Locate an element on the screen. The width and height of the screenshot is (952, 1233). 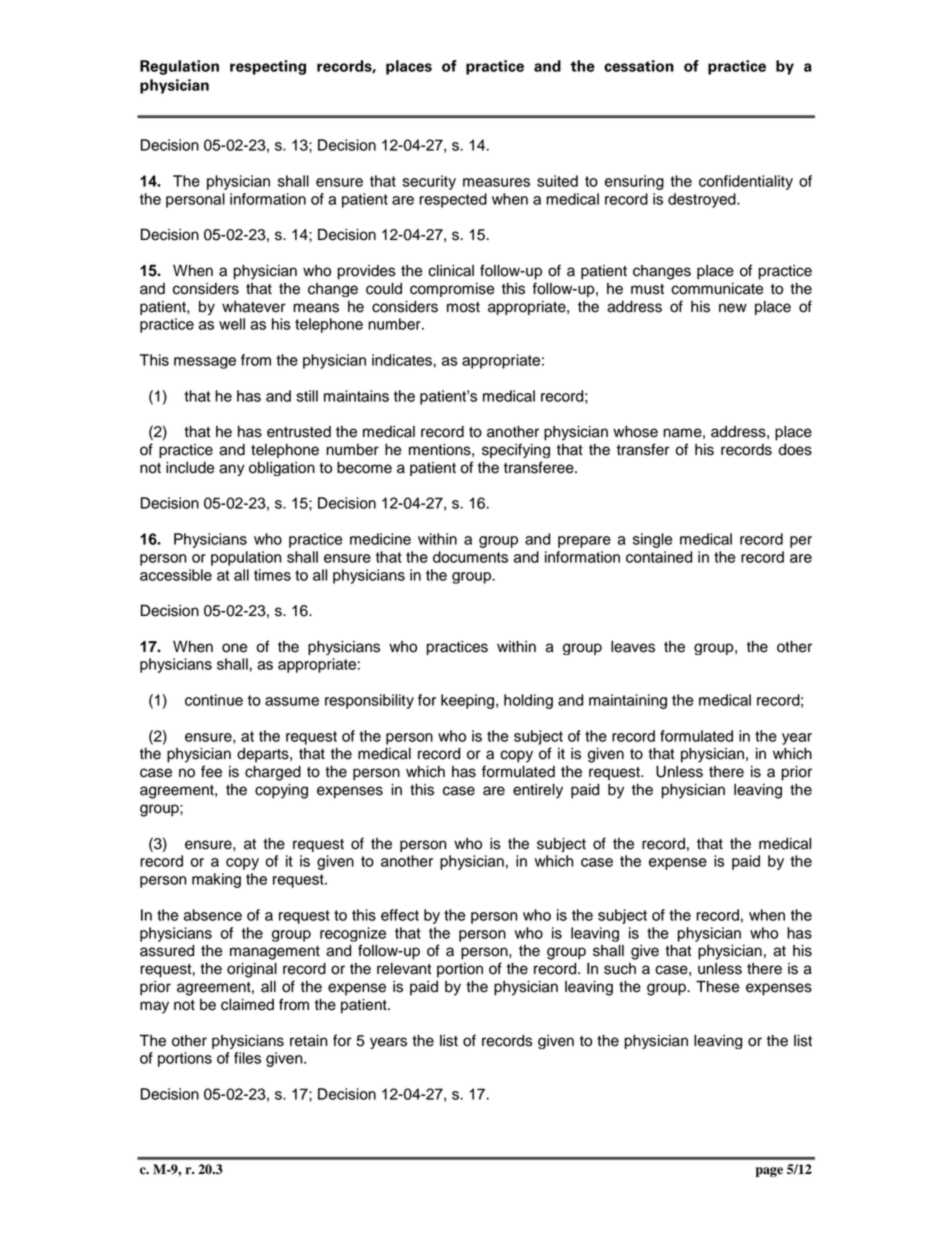
retain is located at coordinates (308, 1041).
